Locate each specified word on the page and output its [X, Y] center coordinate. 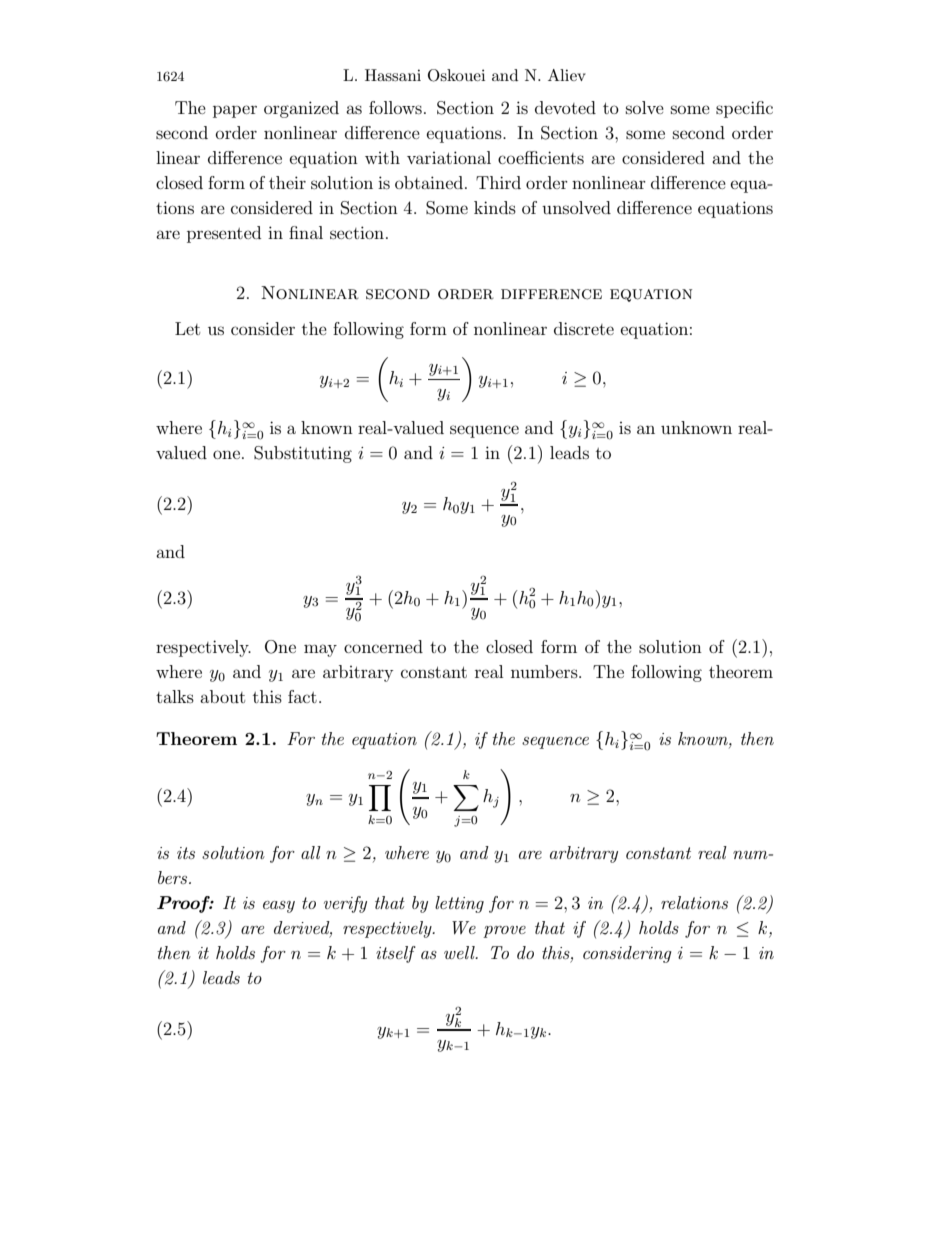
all [311, 852]
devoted [565, 107]
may [320, 650]
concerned [383, 646]
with [382, 157]
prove [504, 932]
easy [279, 907]
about [222, 696]
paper [235, 111]
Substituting [303, 454]
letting [459, 904]
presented [224, 234]
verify [345, 904]
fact [302, 696]
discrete [584, 328]
